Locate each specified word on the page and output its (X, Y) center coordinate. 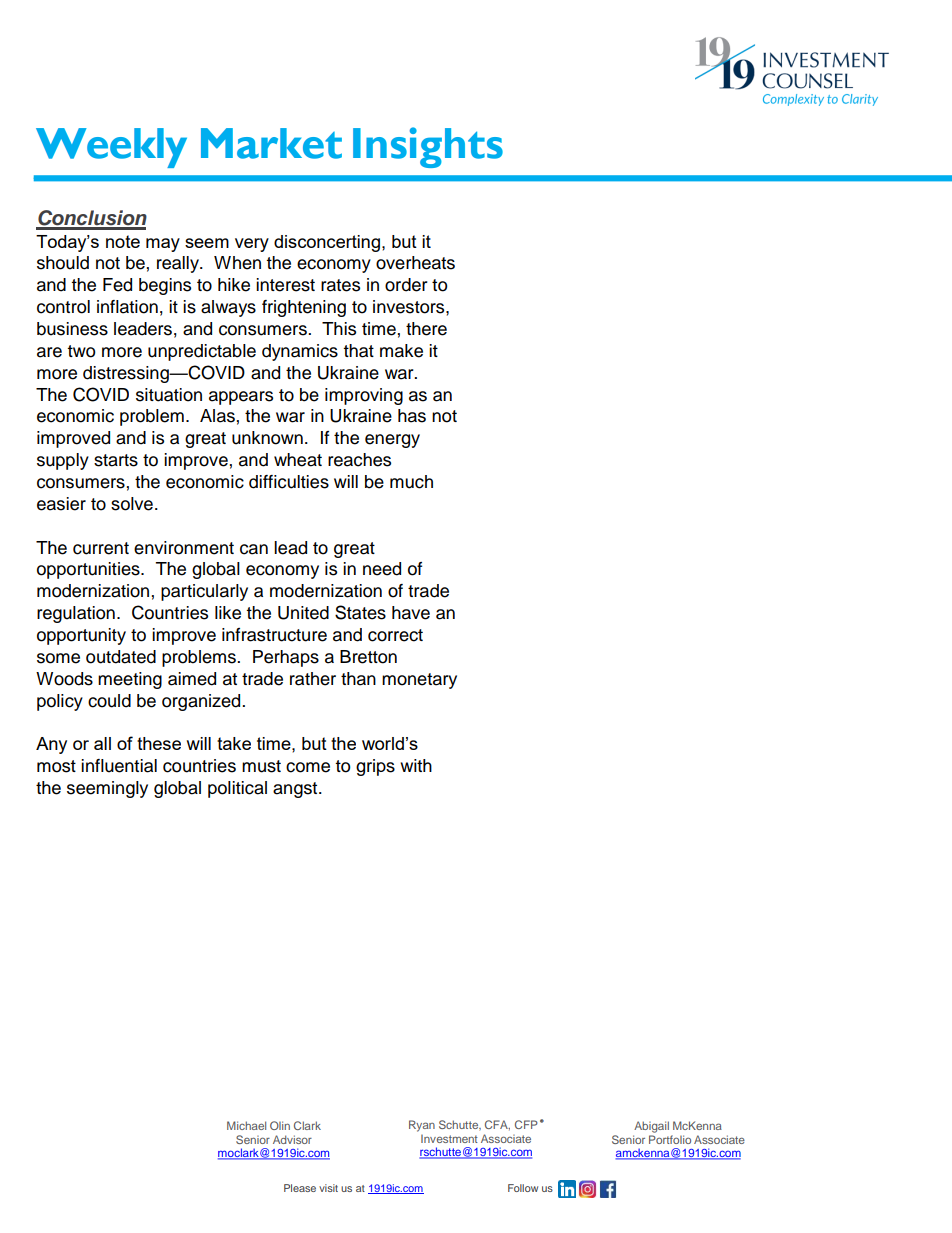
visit (328, 1188)
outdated (121, 657)
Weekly (111, 148)
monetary (419, 681)
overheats (415, 263)
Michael (246, 1125)
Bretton (368, 657)
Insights (428, 147)
